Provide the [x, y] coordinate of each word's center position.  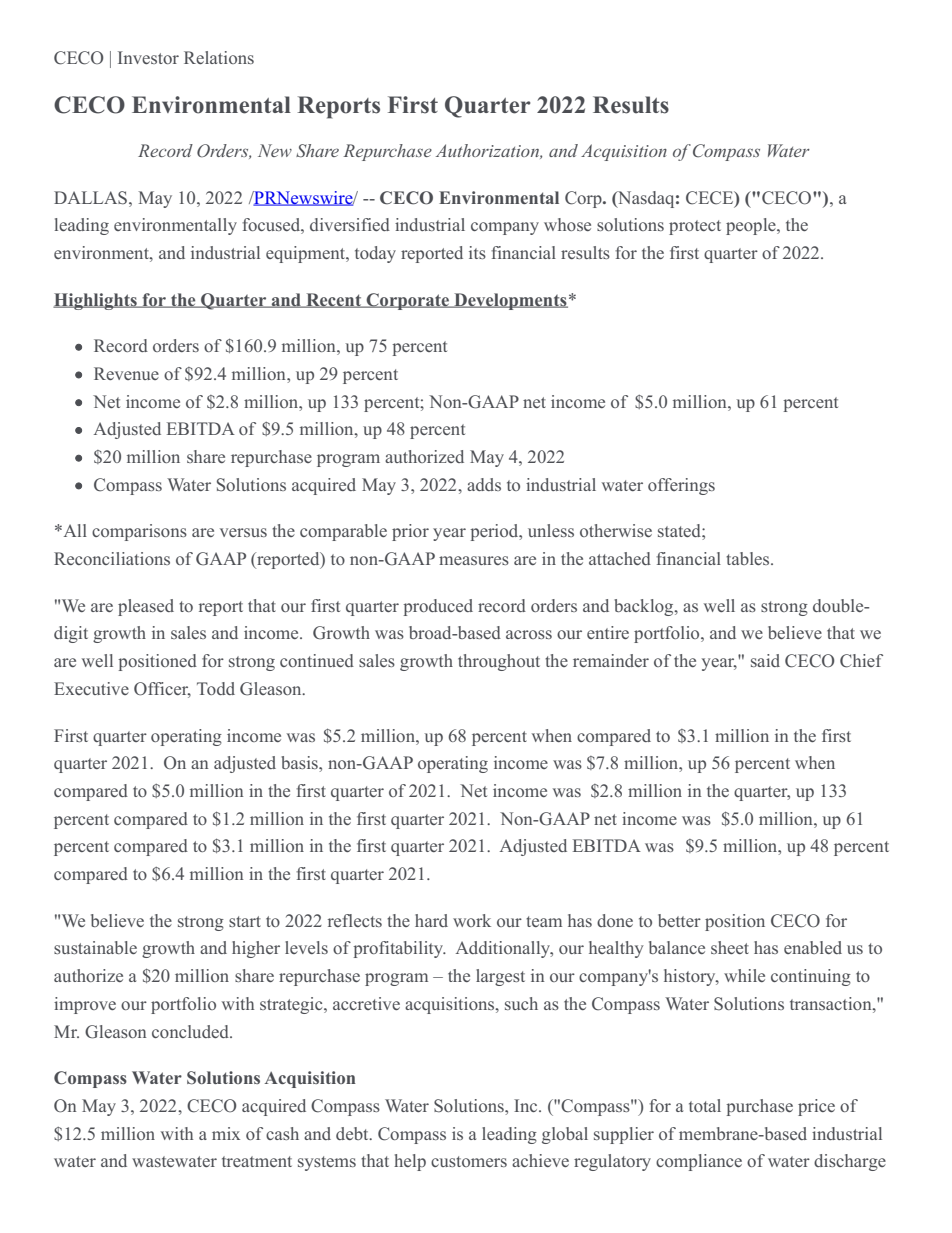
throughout [499, 662]
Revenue [126, 373]
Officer [162, 690]
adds [484, 484]
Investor [148, 57]
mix [226, 1133]
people [752, 226]
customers [469, 1161]
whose [567, 224]
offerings [681, 486]
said [765, 660]
